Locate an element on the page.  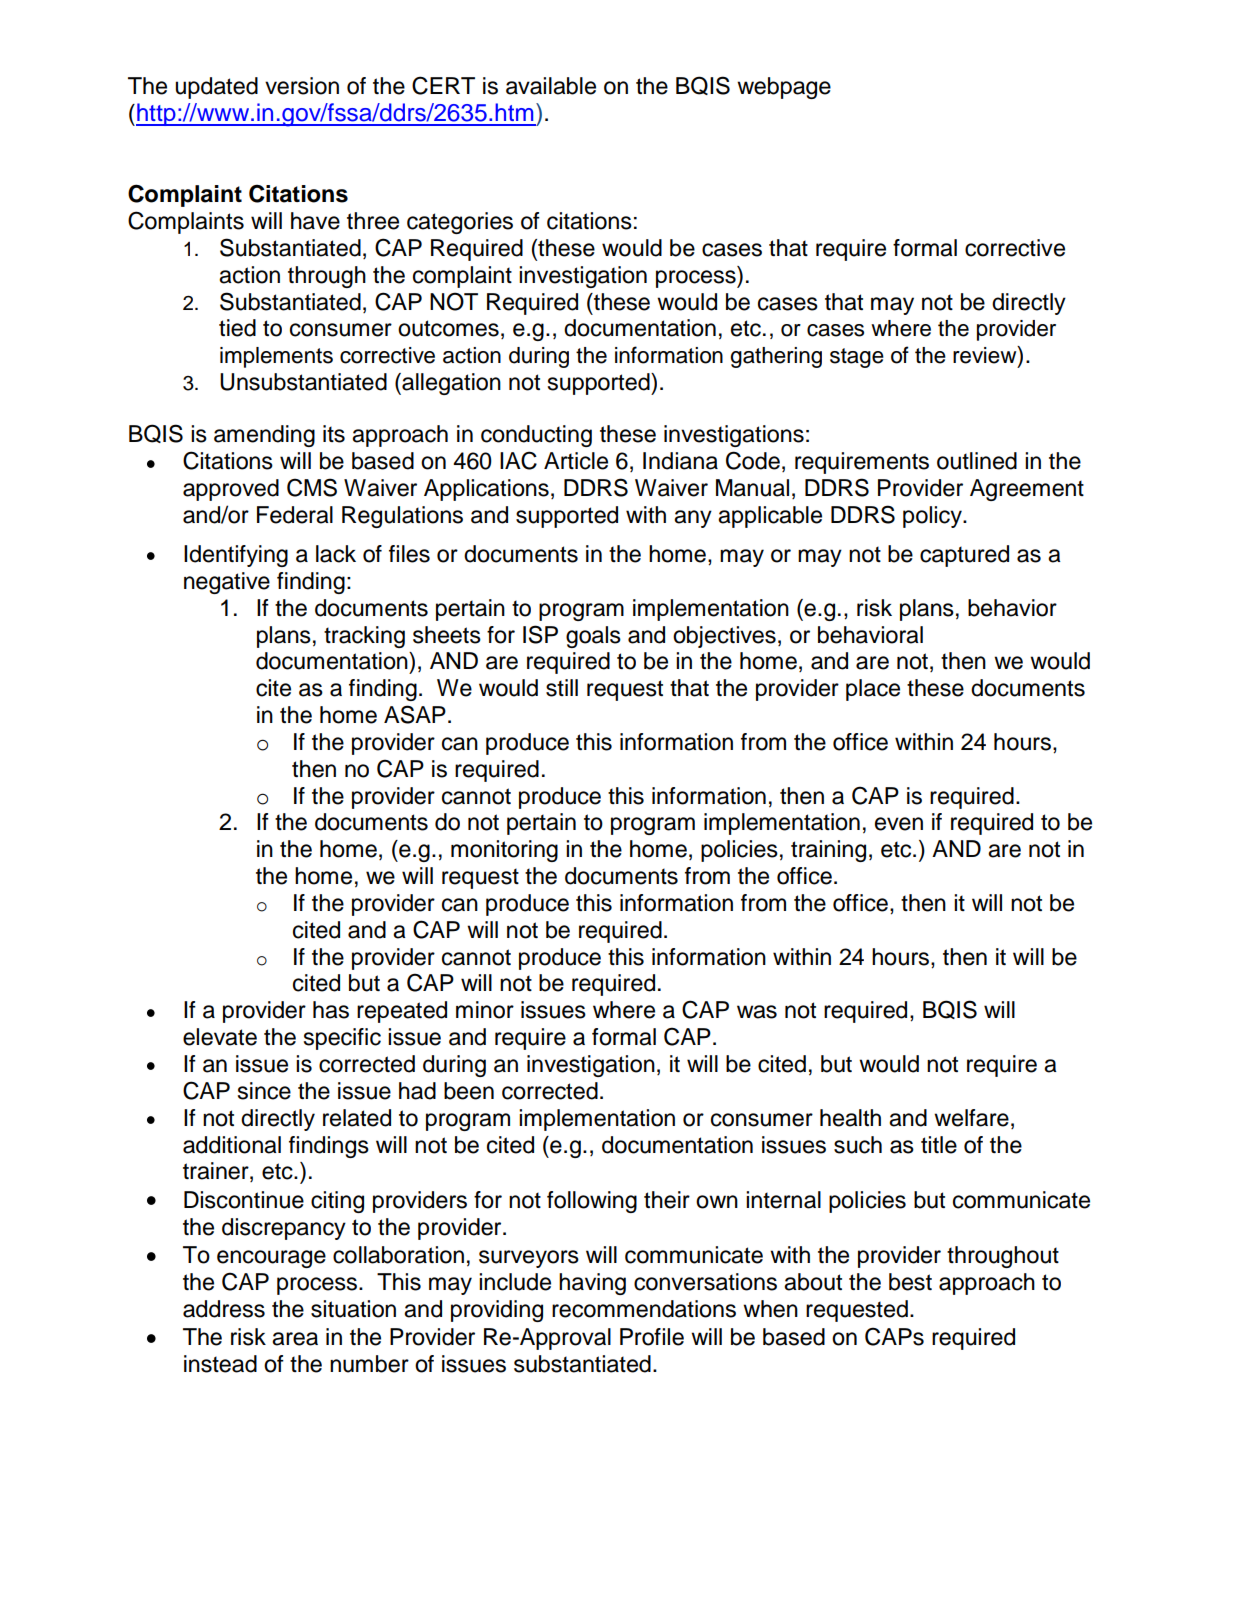
ASAP is located at coordinates (415, 714).
